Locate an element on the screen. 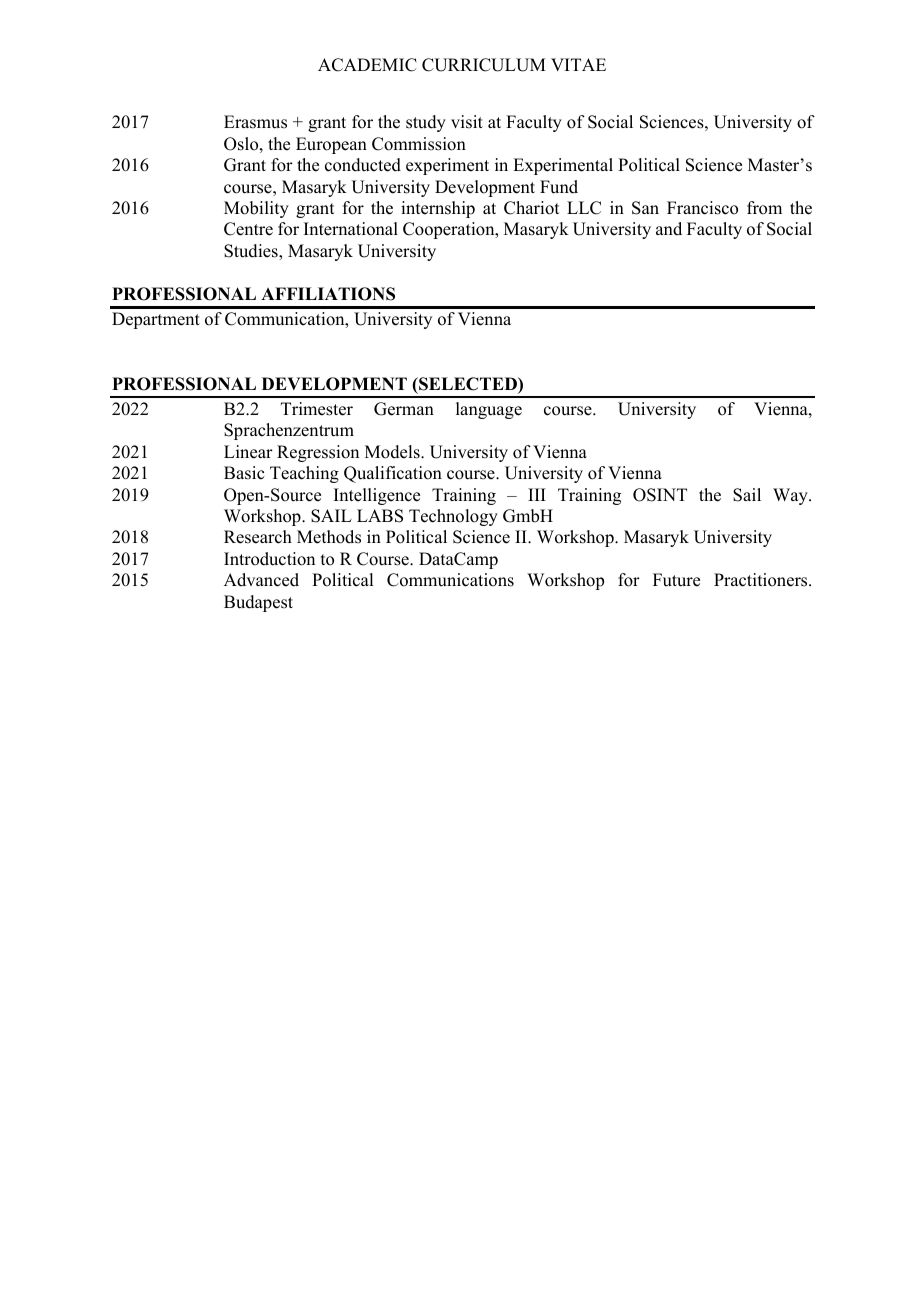 The image size is (924, 1308). Technology is located at coordinates (453, 517).
